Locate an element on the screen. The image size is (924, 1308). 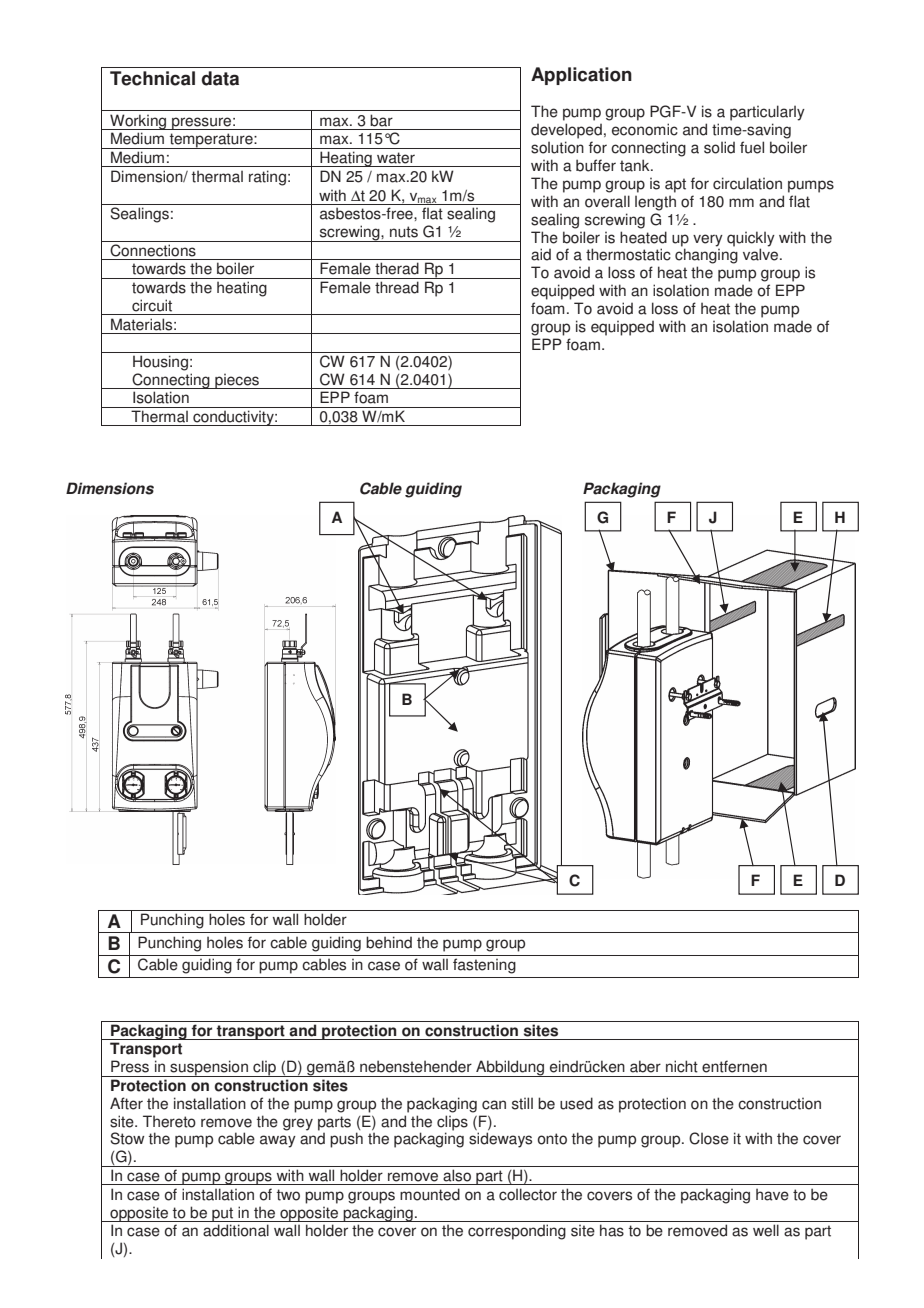
can is located at coordinates (494, 1105).
